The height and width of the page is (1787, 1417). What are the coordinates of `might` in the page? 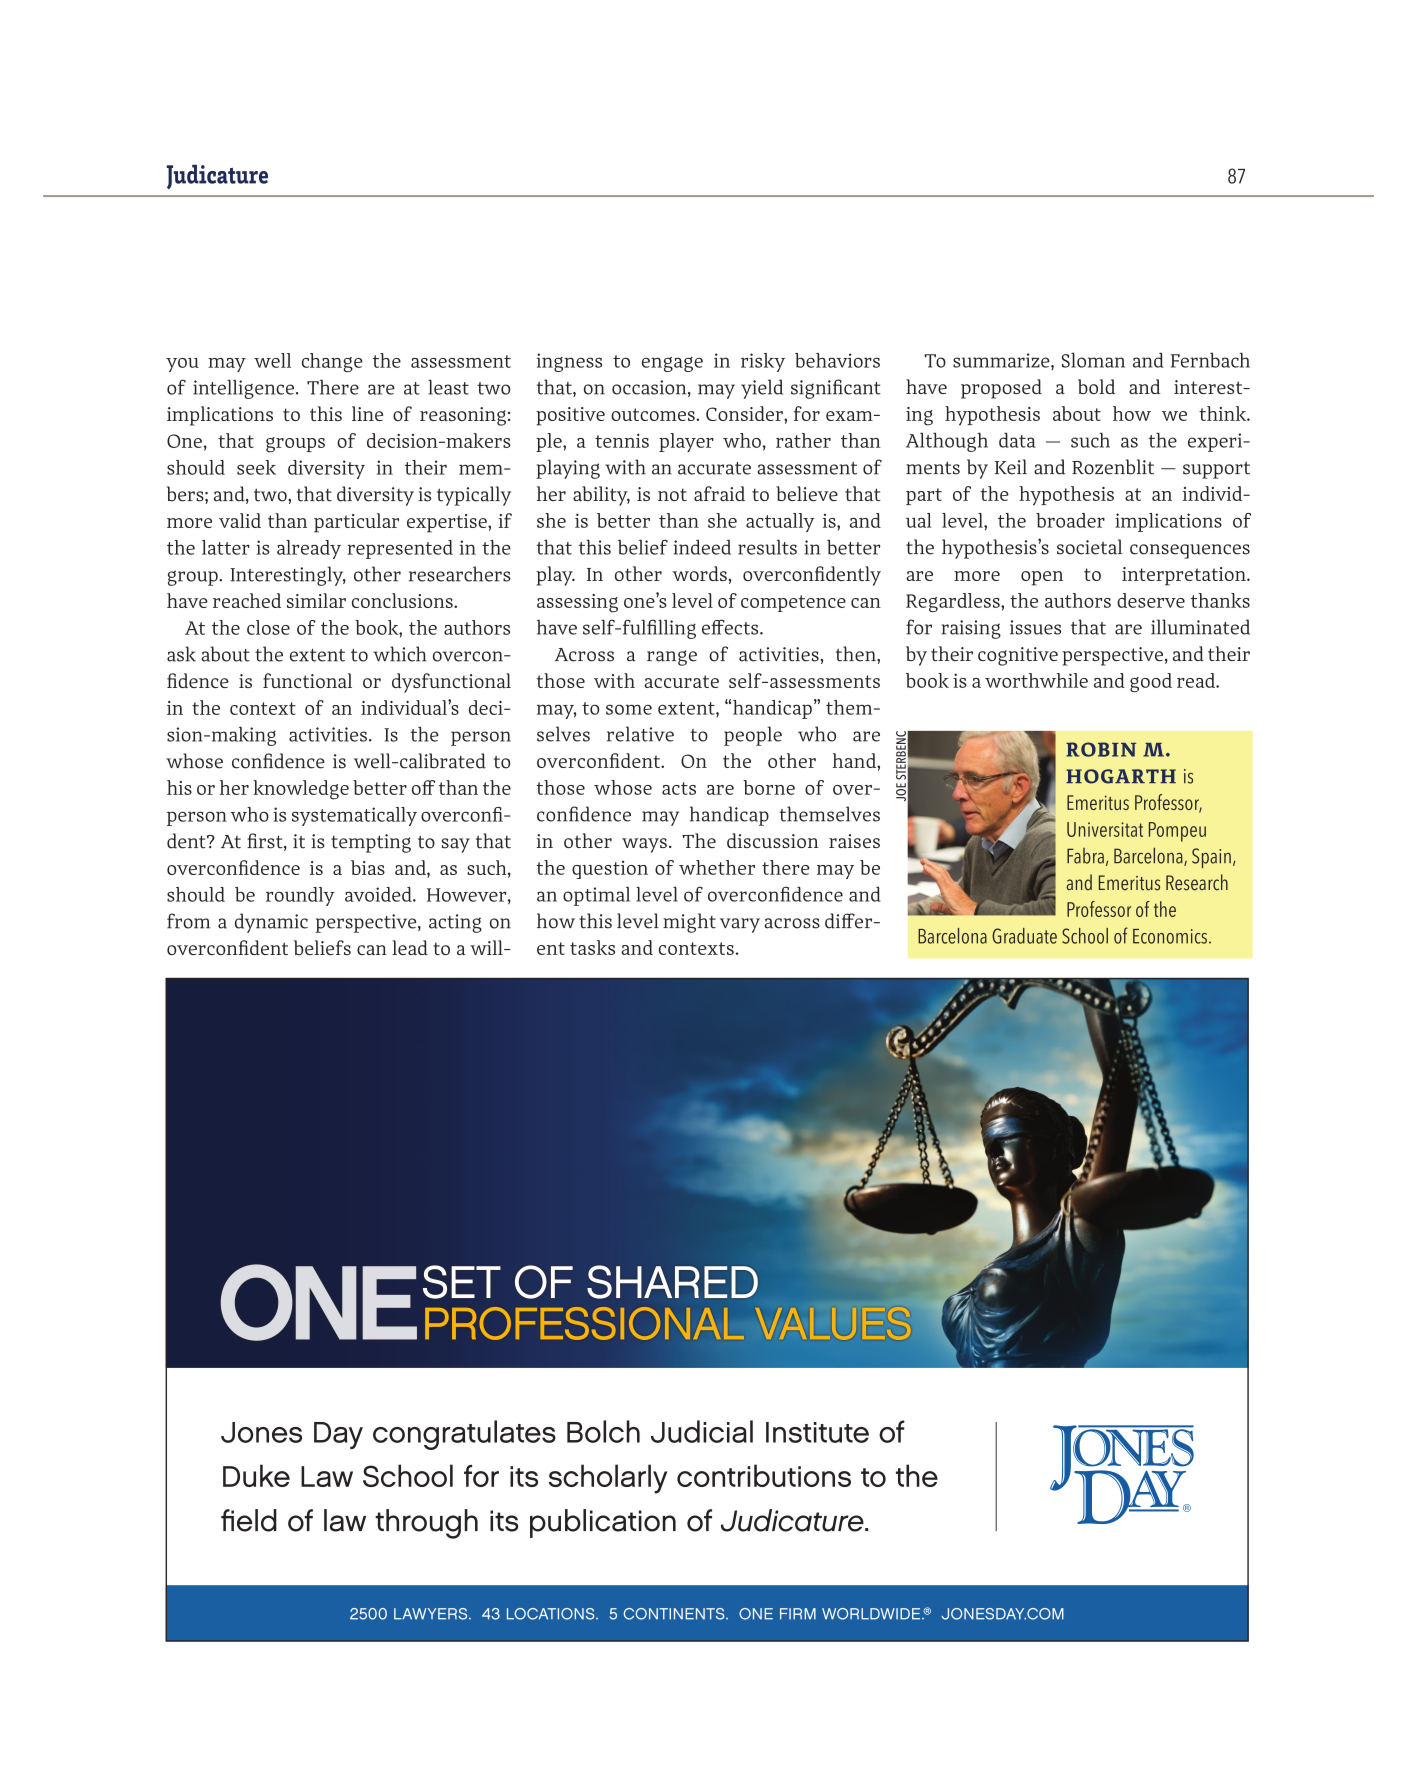 It's located at (689, 923).
